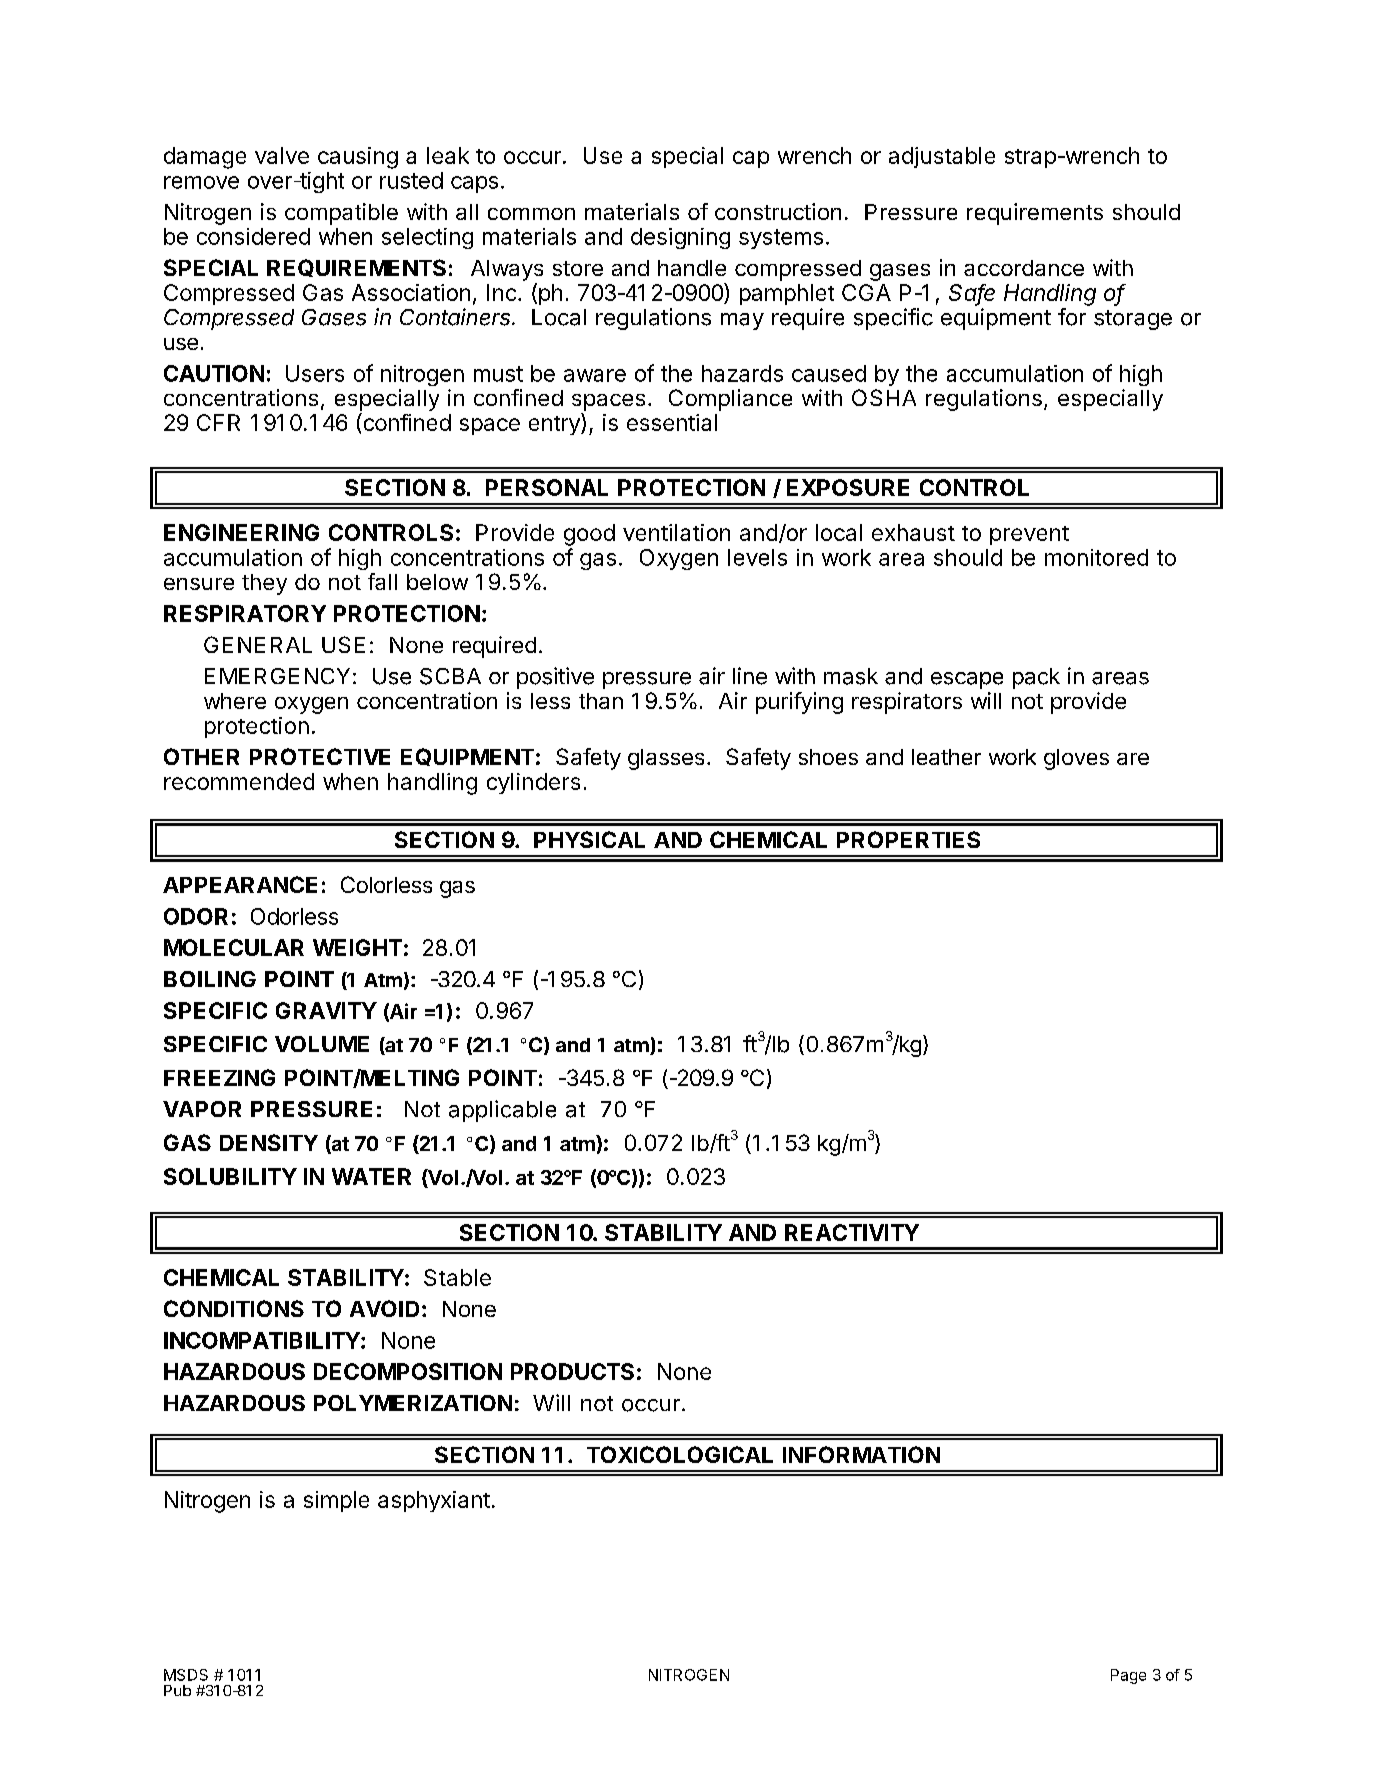 The image size is (1373, 1777). What do you see at coordinates (186, 1675) in the screenshot?
I see `MSDS` at bounding box center [186, 1675].
